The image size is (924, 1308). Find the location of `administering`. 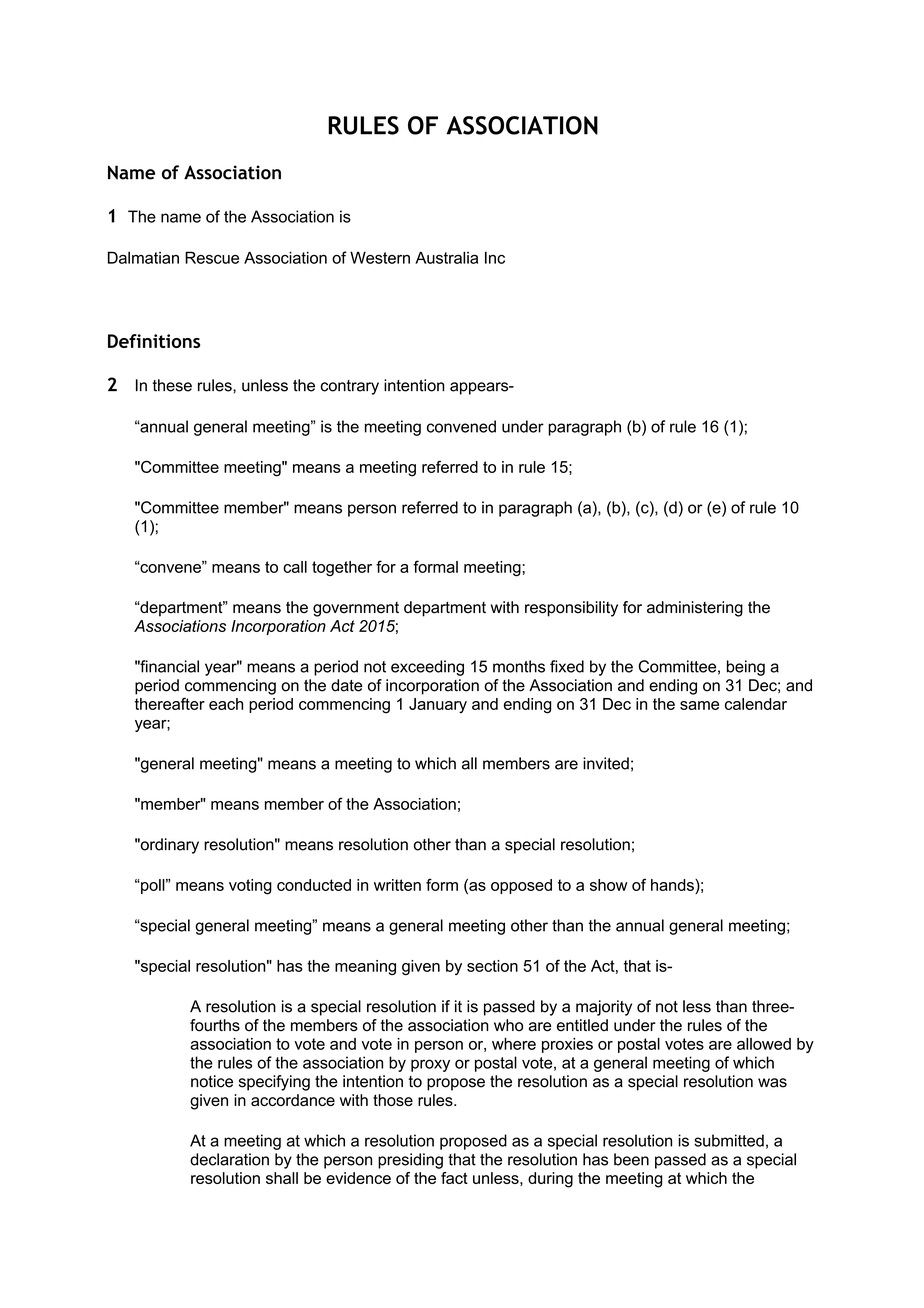

administering is located at coordinates (695, 609).
